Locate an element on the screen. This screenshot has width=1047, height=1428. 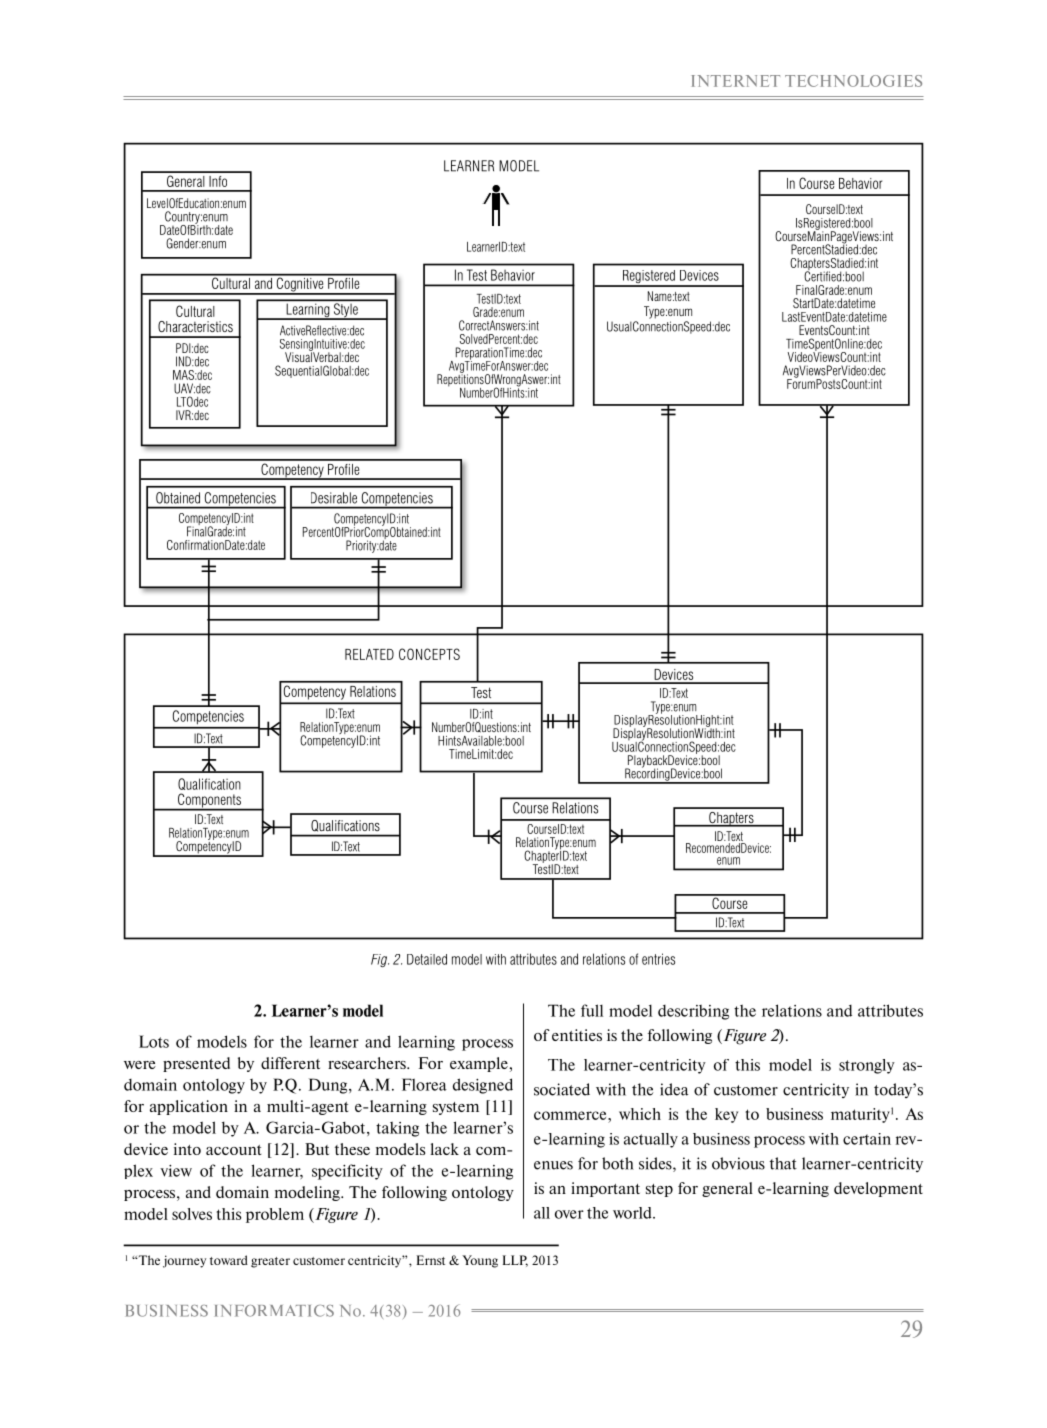
Lots is located at coordinates (154, 1041).
